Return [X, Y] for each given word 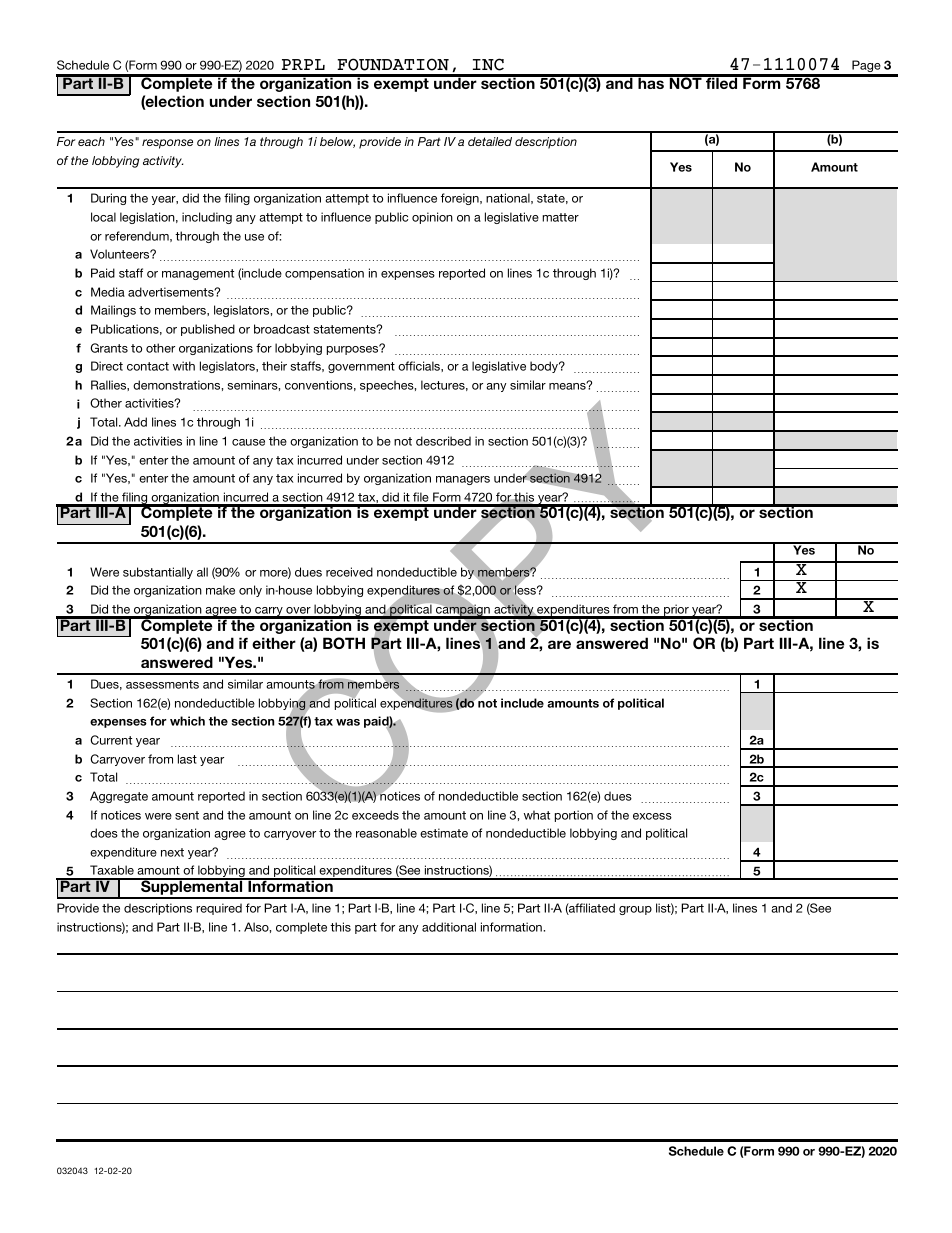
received [349, 572]
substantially [158, 573]
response [167, 144]
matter [560, 217]
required [219, 909]
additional [449, 927]
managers [463, 480]
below [337, 142]
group [635, 910]
